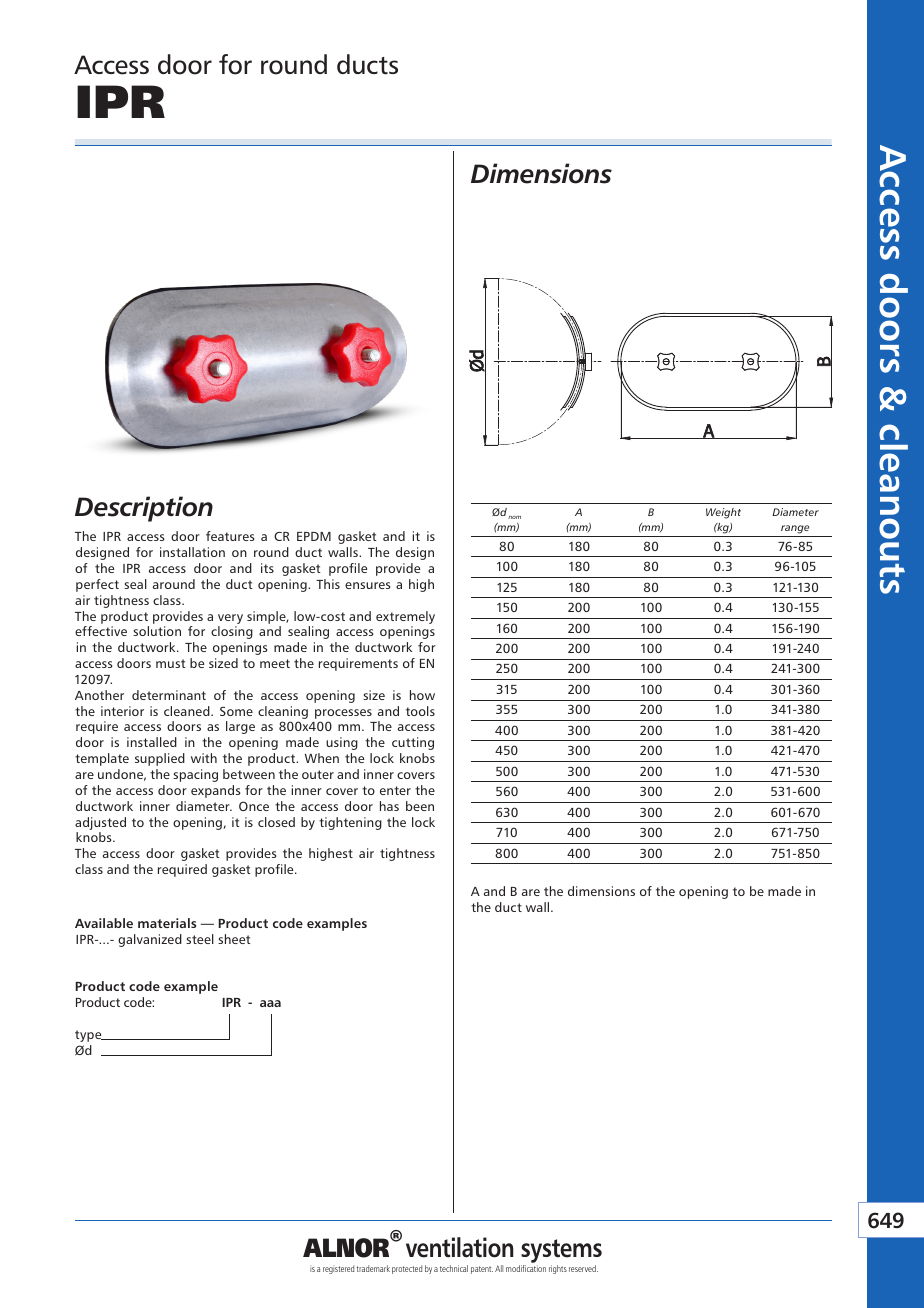  Describe the element at coordinates (395, 790) in the image. I see `enter` at that location.
